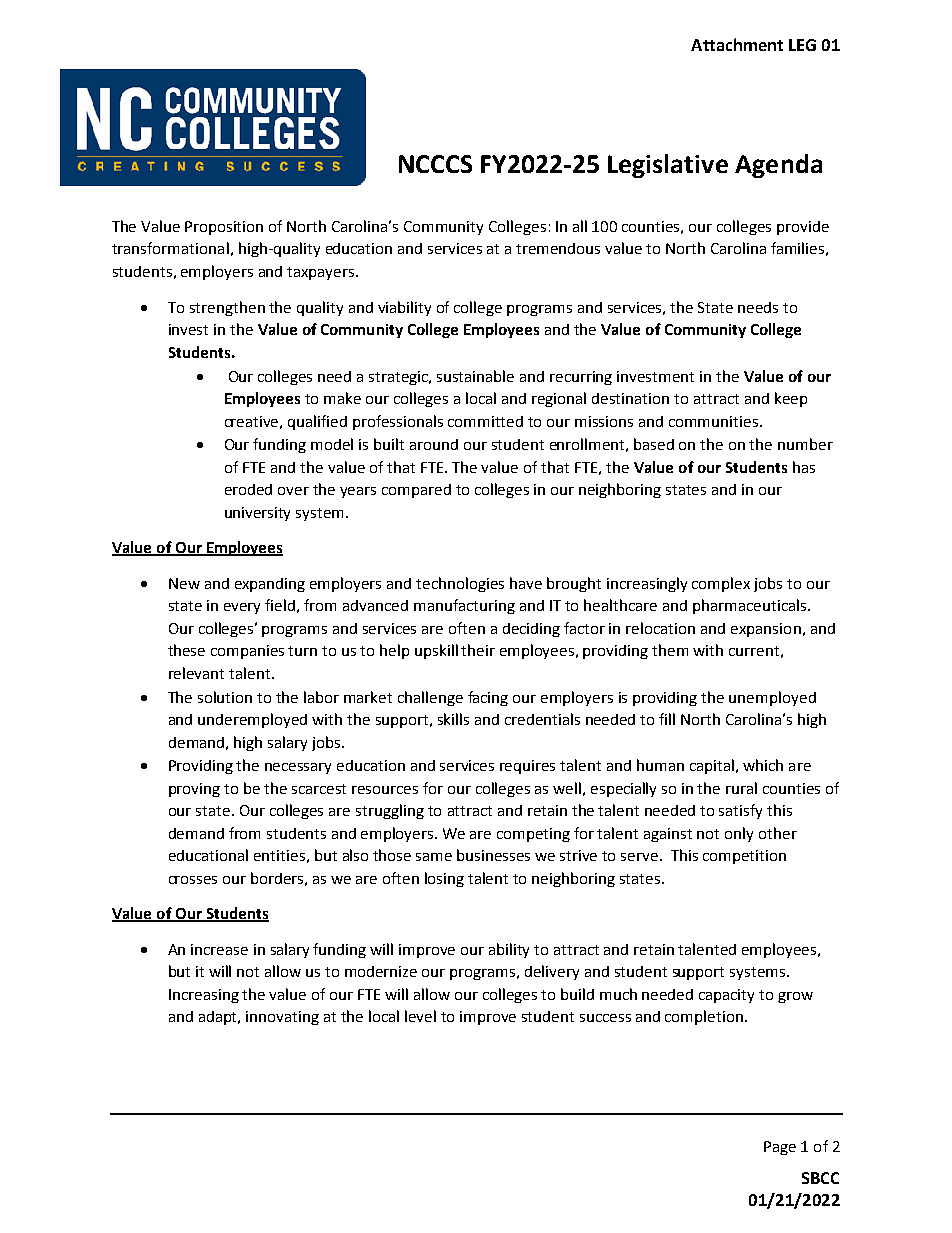  Describe the element at coordinates (242, 608) in the page. I see `every` at that location.
